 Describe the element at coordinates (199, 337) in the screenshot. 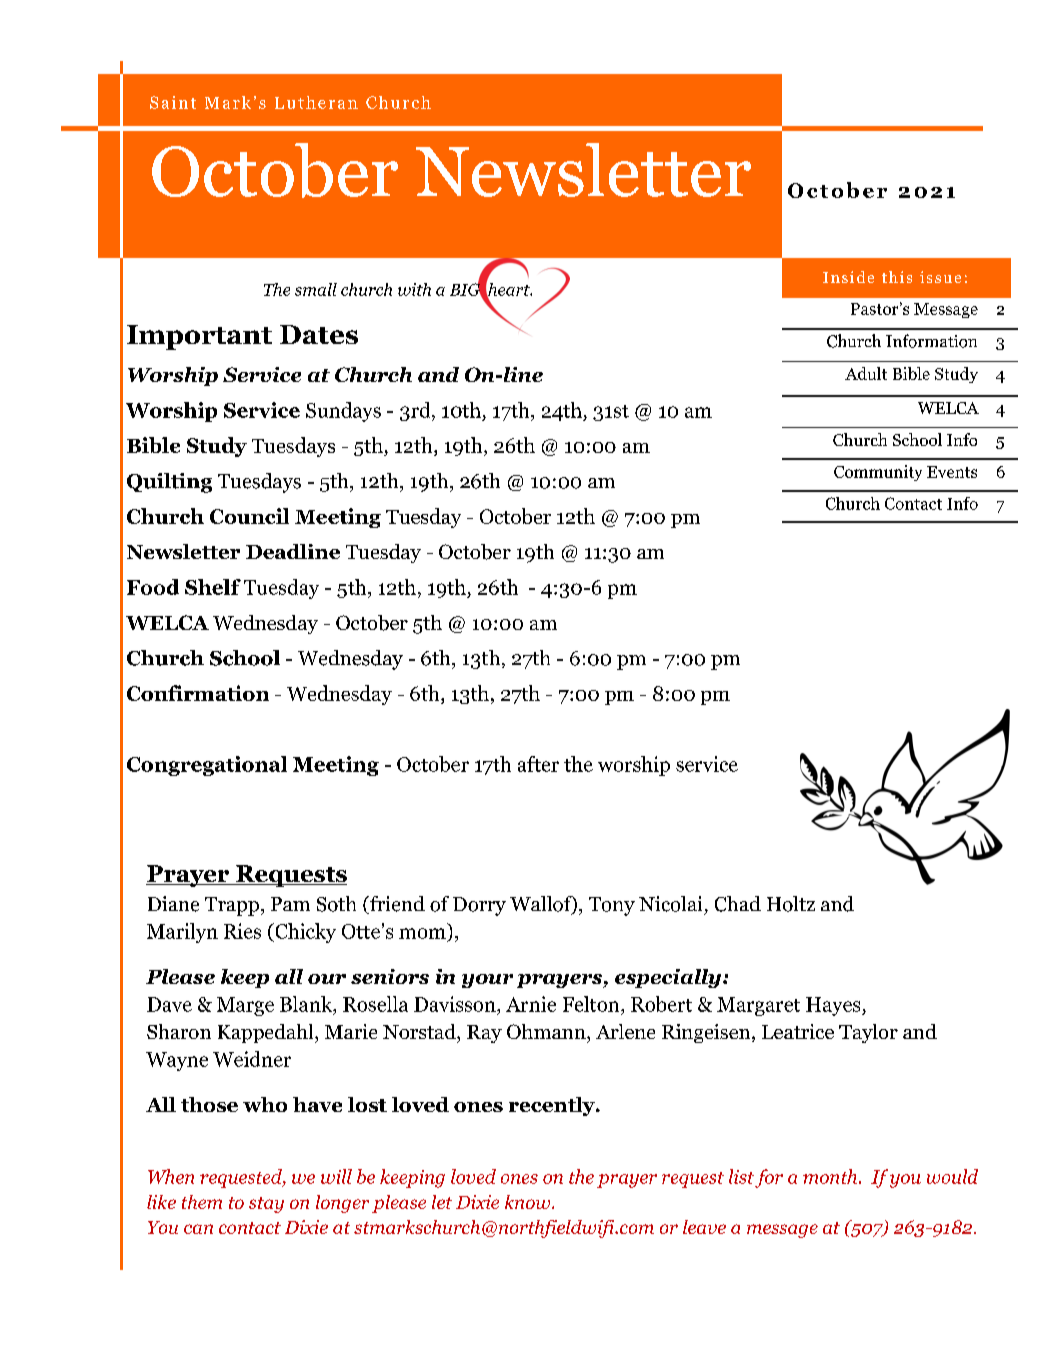

I see `Important` at that location.
